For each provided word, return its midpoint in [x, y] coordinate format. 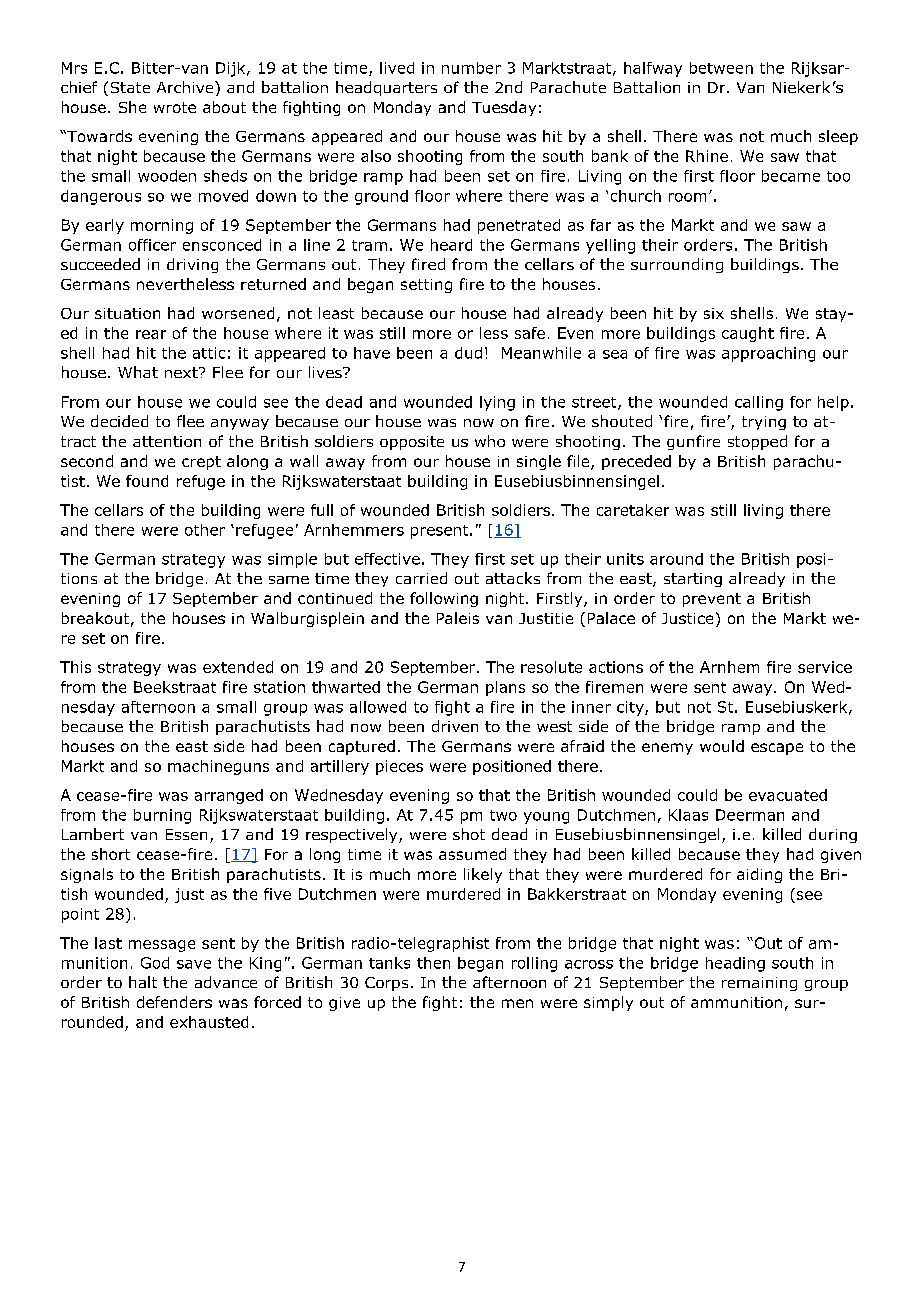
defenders [174, 1002]
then [433, 963]
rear [151, 334]
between [721, 68]
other [205, 530]
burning [162, 816]
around [676, 559]
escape [777, 749]
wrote [175, 107]
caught [748, 334]
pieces [399, 767]
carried [421, 578]
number [471, 68]
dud [468, 353]
